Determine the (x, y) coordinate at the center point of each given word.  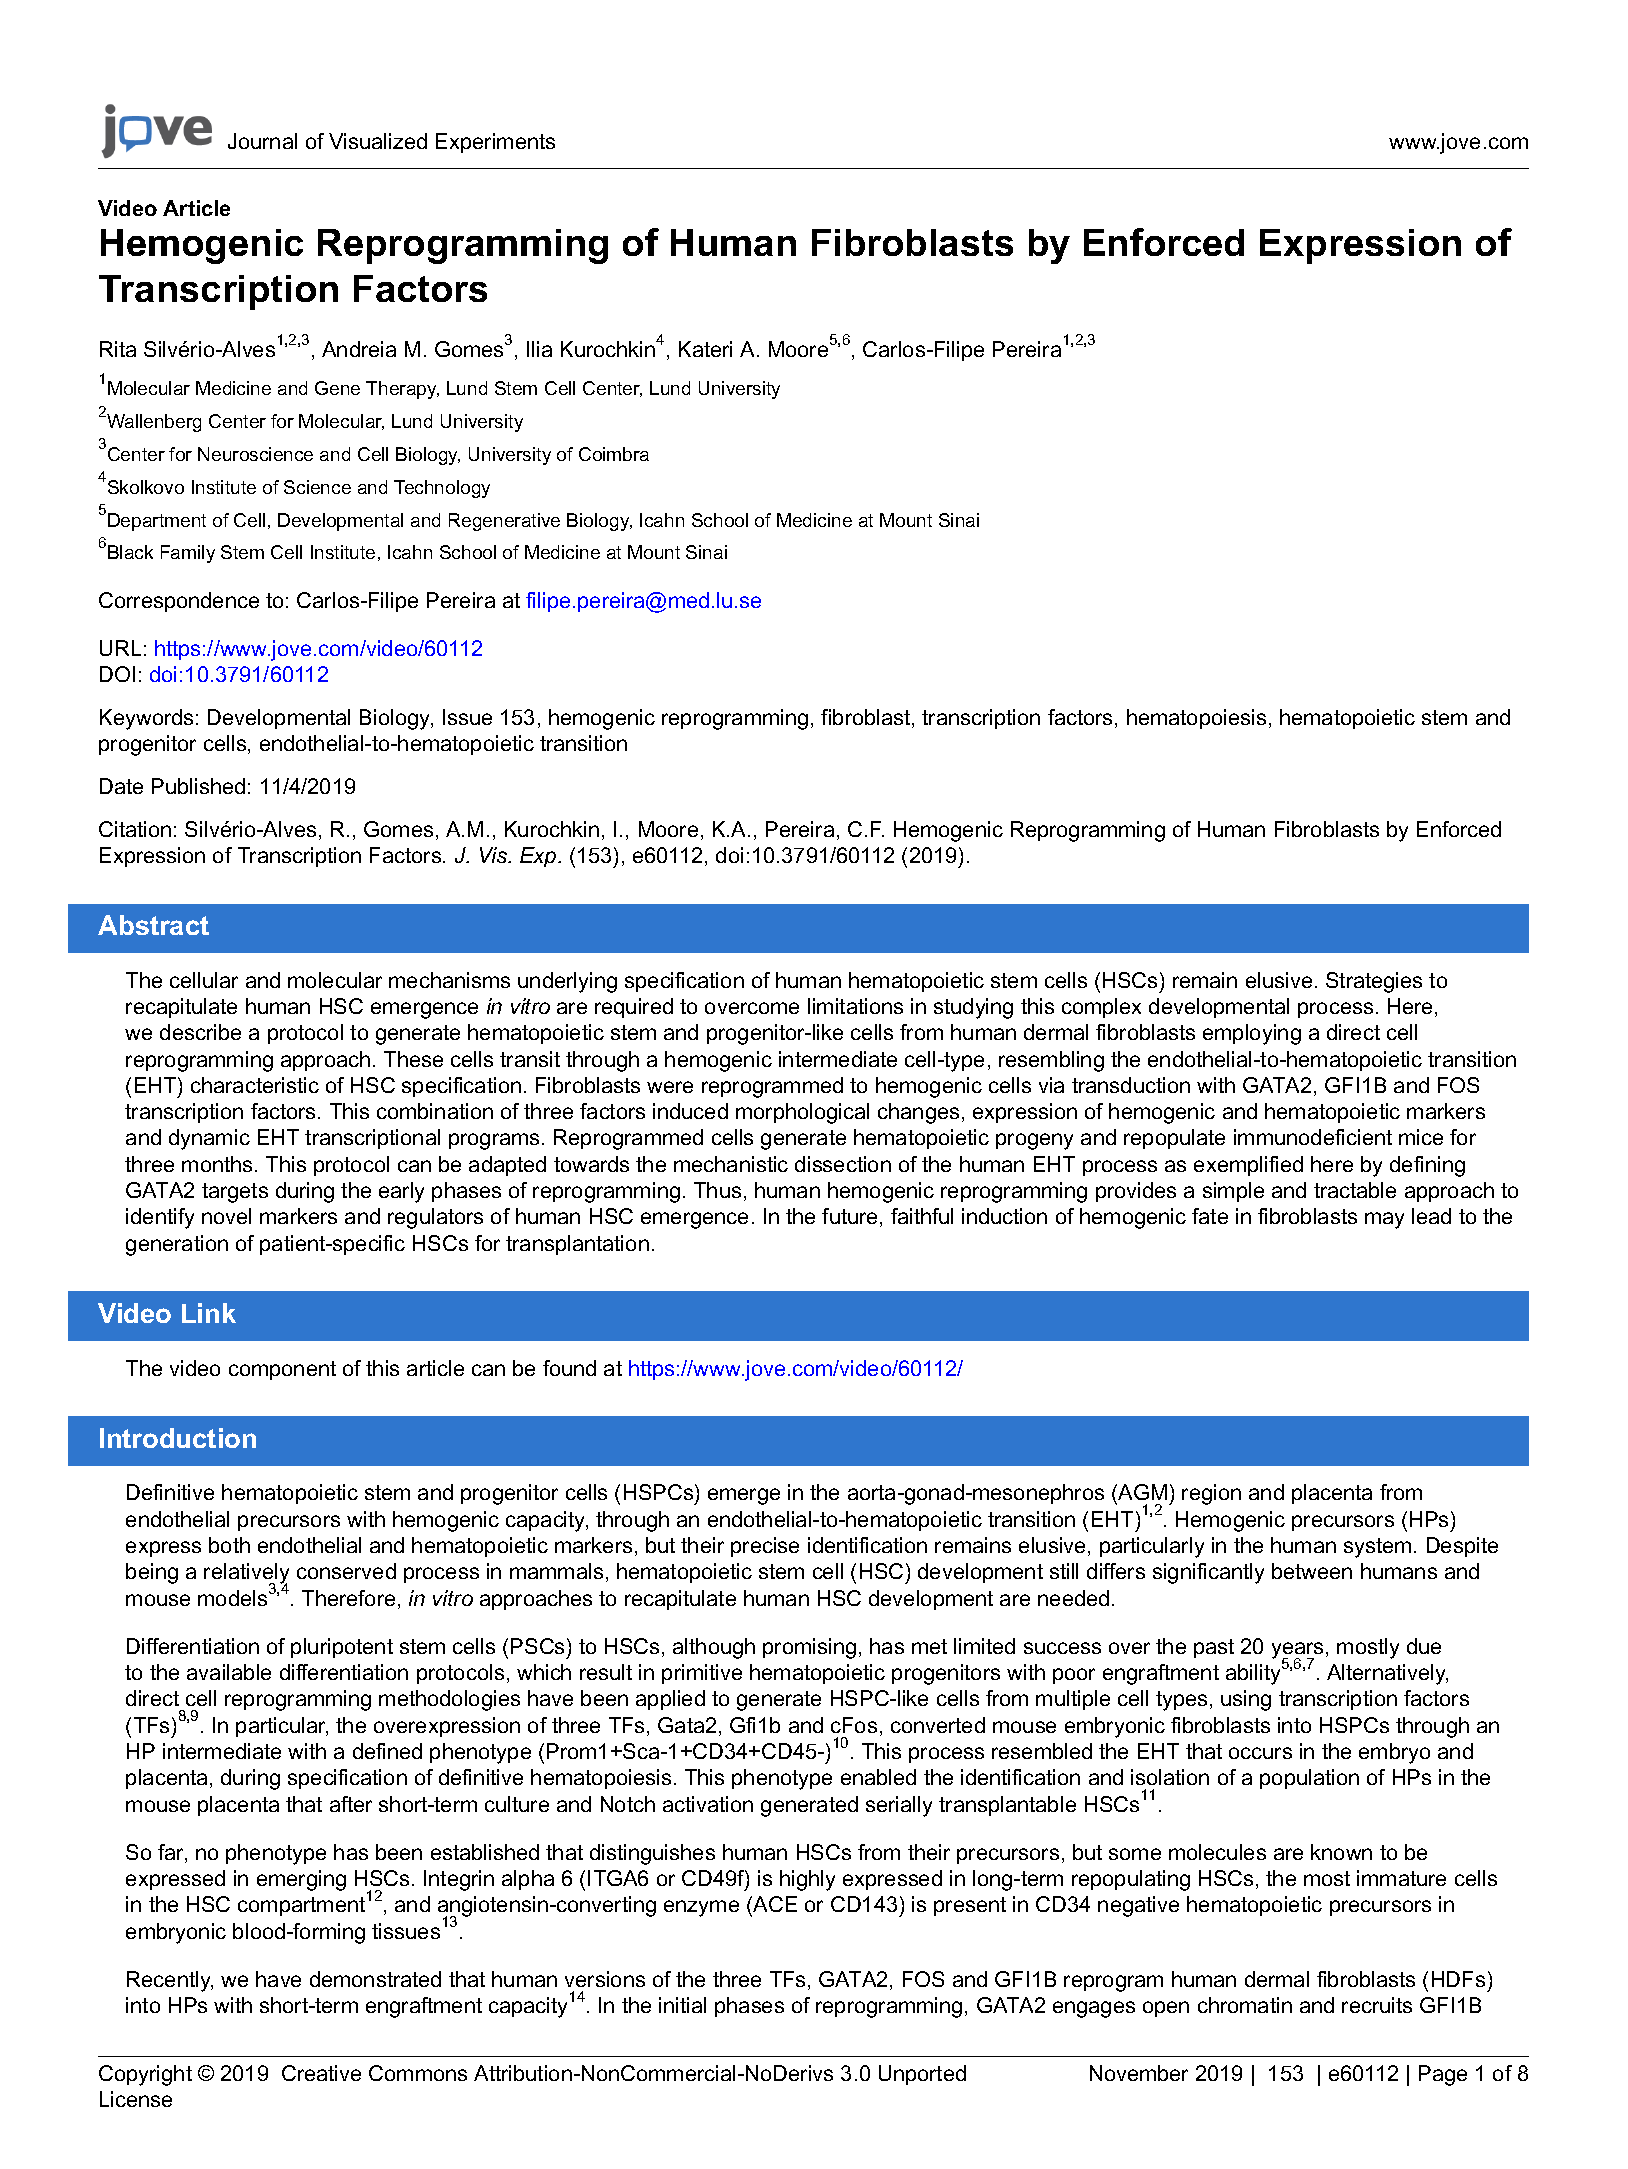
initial (682, 2005)
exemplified (1248, 1166)
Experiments (495, 143)
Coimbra (614, 454)
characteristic (255, 1085)
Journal (262, 141)
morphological (802, 1113)
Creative (321, 2073)
